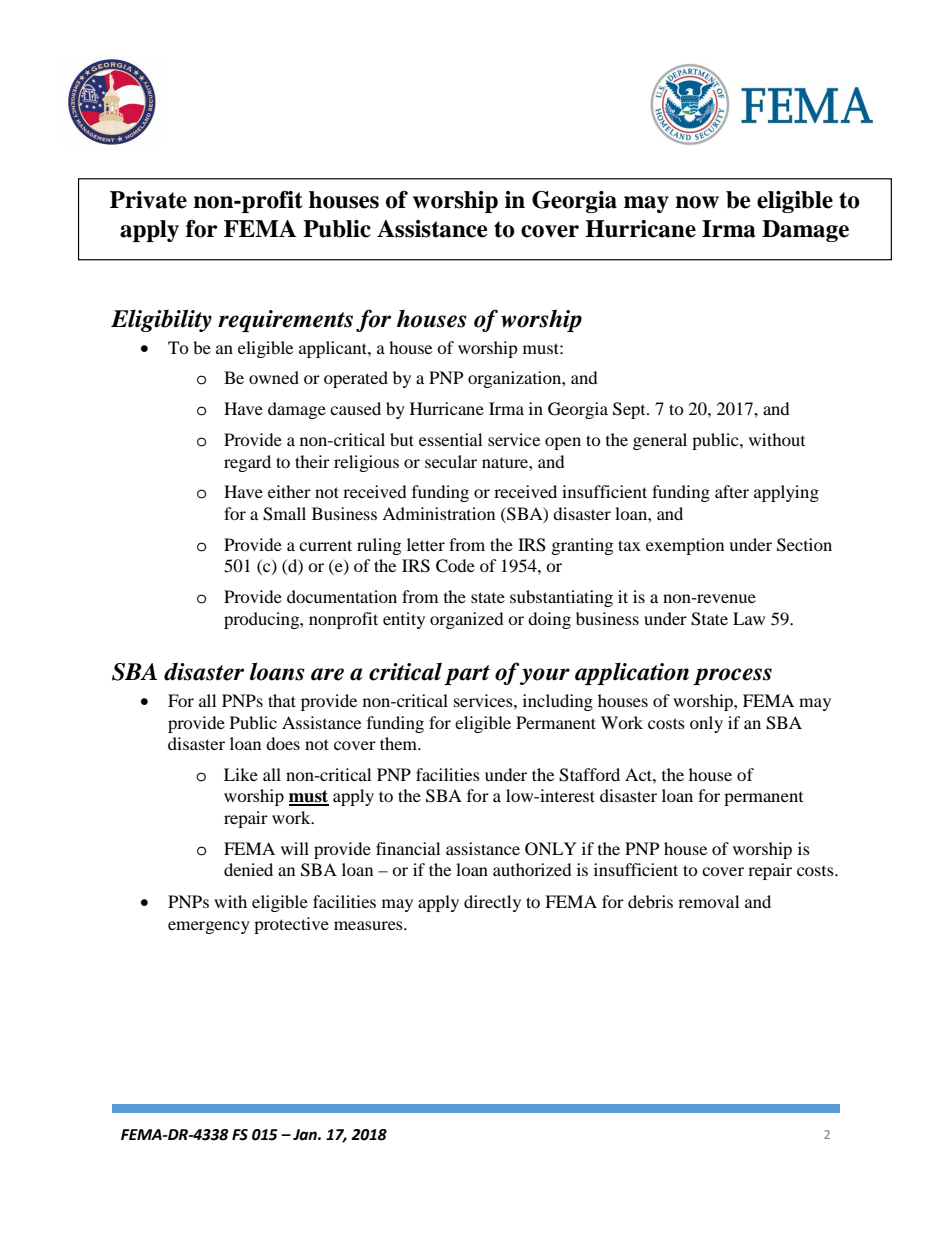 The width and height of the screenshot is (952, 1233). Describe the element at coordinates (209, 927) in the screenshot. I see `emergency` at that location.
